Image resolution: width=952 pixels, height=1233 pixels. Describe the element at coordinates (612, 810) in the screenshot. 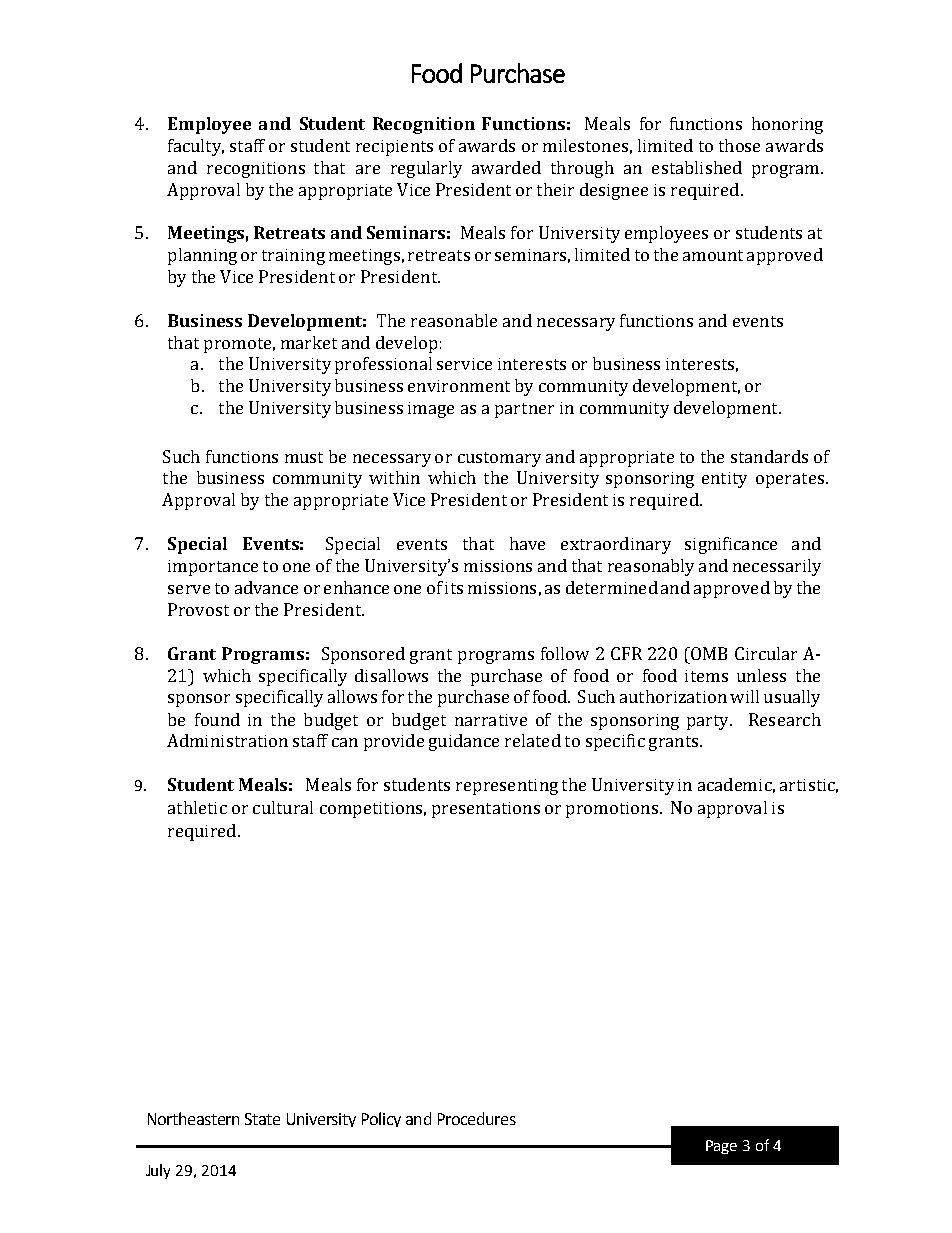

I see `promotions` at that location.
